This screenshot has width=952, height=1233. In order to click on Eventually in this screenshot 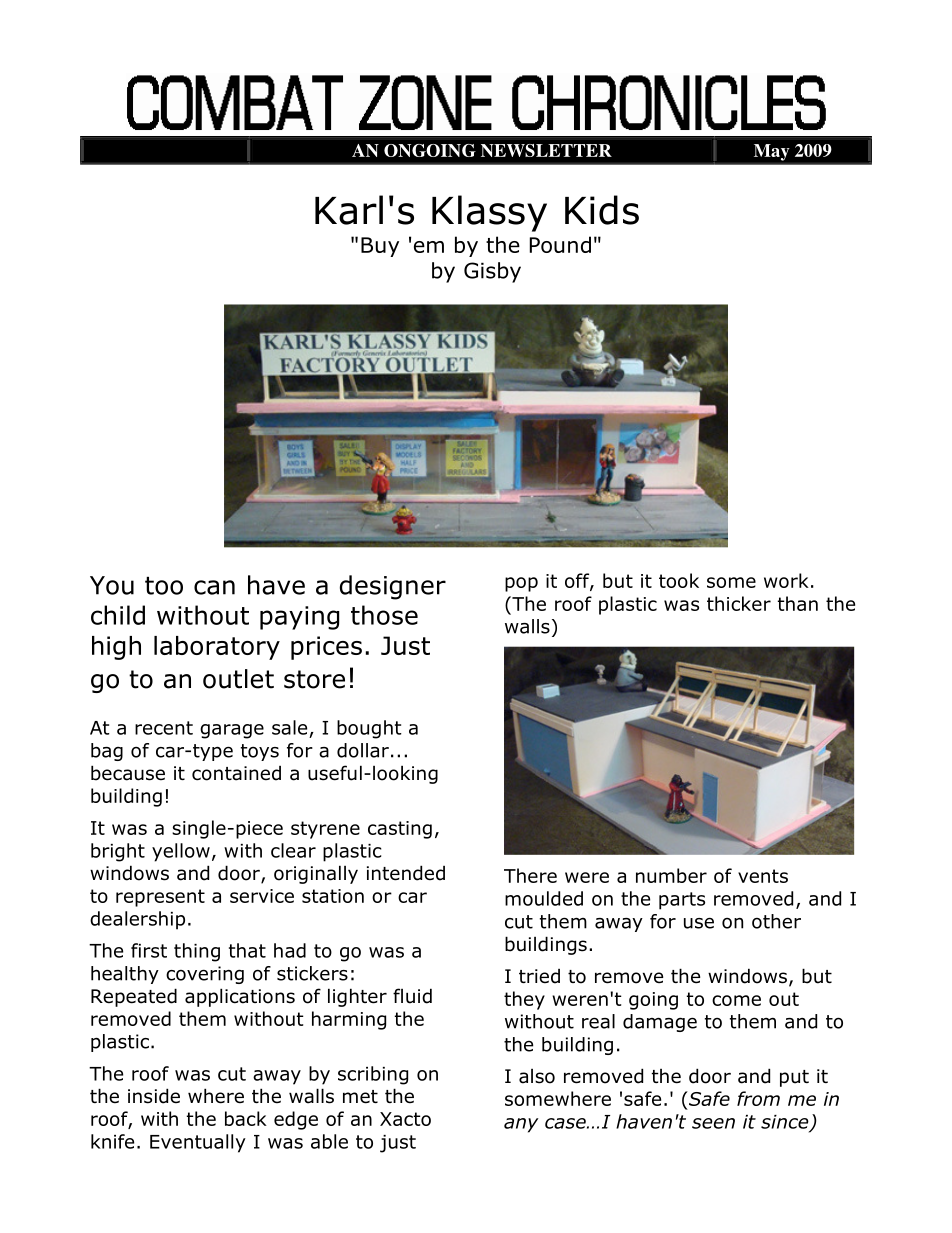, I will do `click(198, 1143)`.
